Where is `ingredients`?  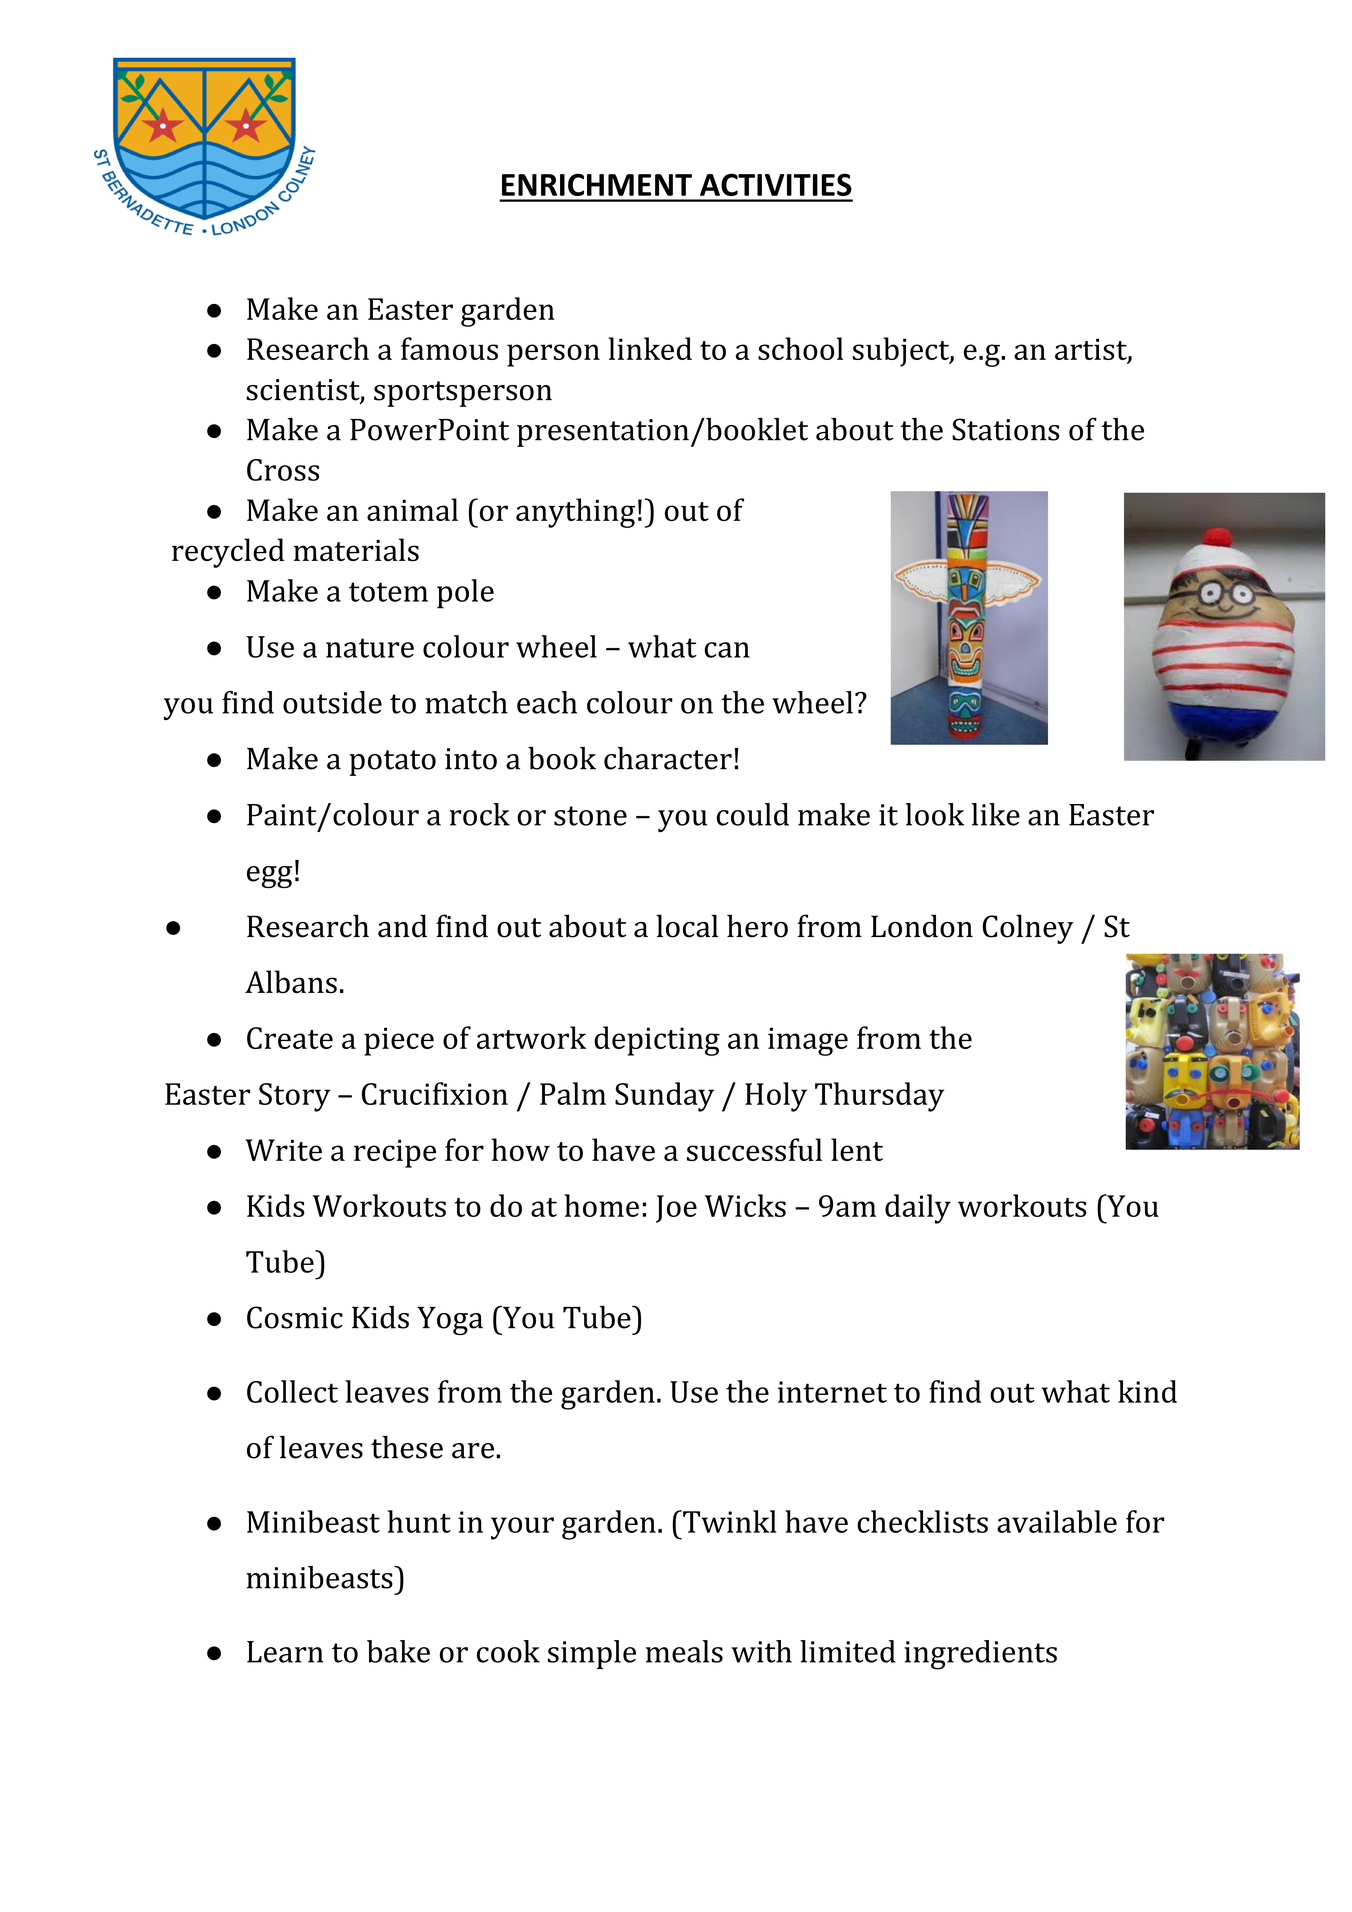 ingredients is located at coordinates (980, 1655).
